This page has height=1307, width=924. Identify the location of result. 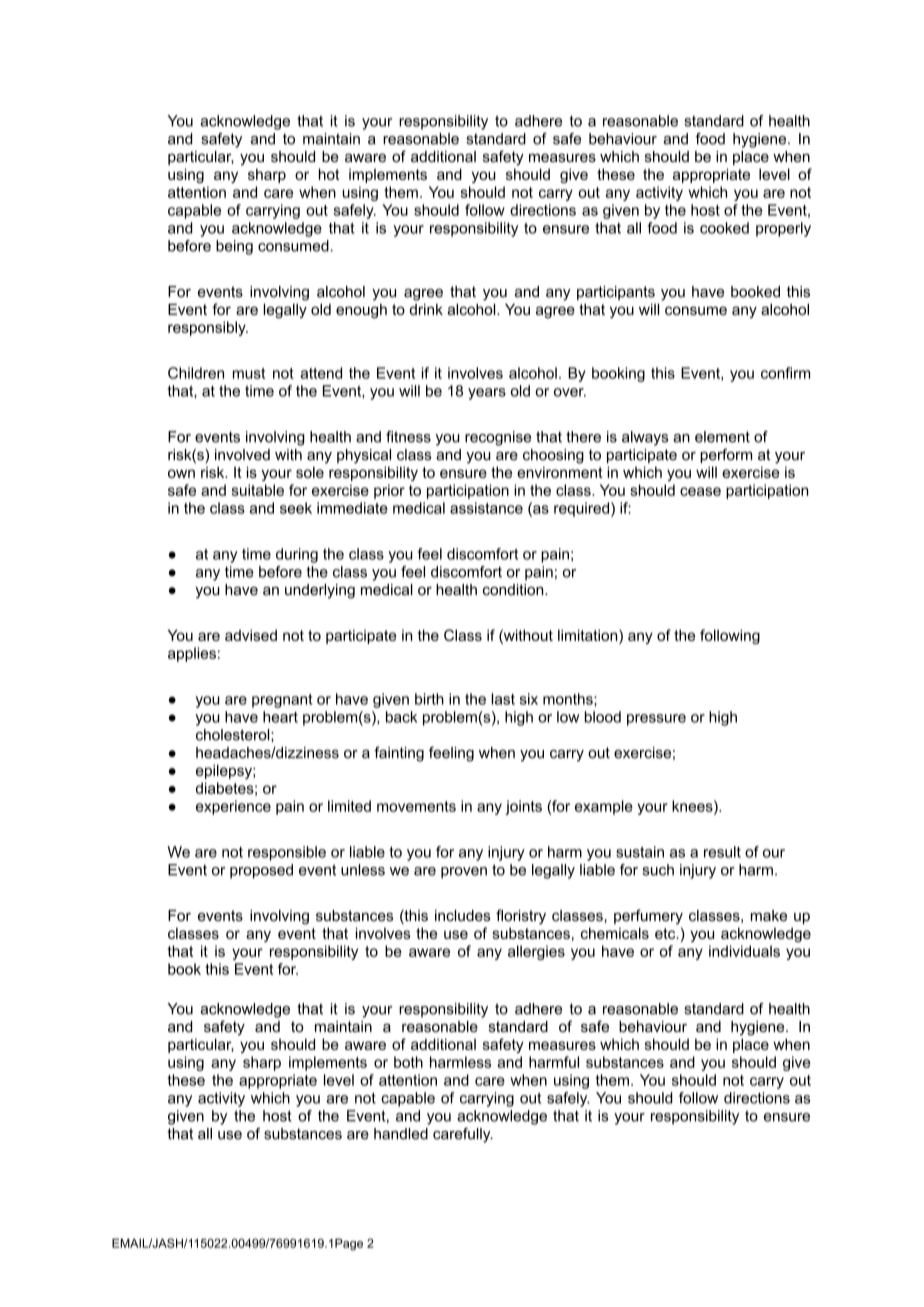
(722, 852).
